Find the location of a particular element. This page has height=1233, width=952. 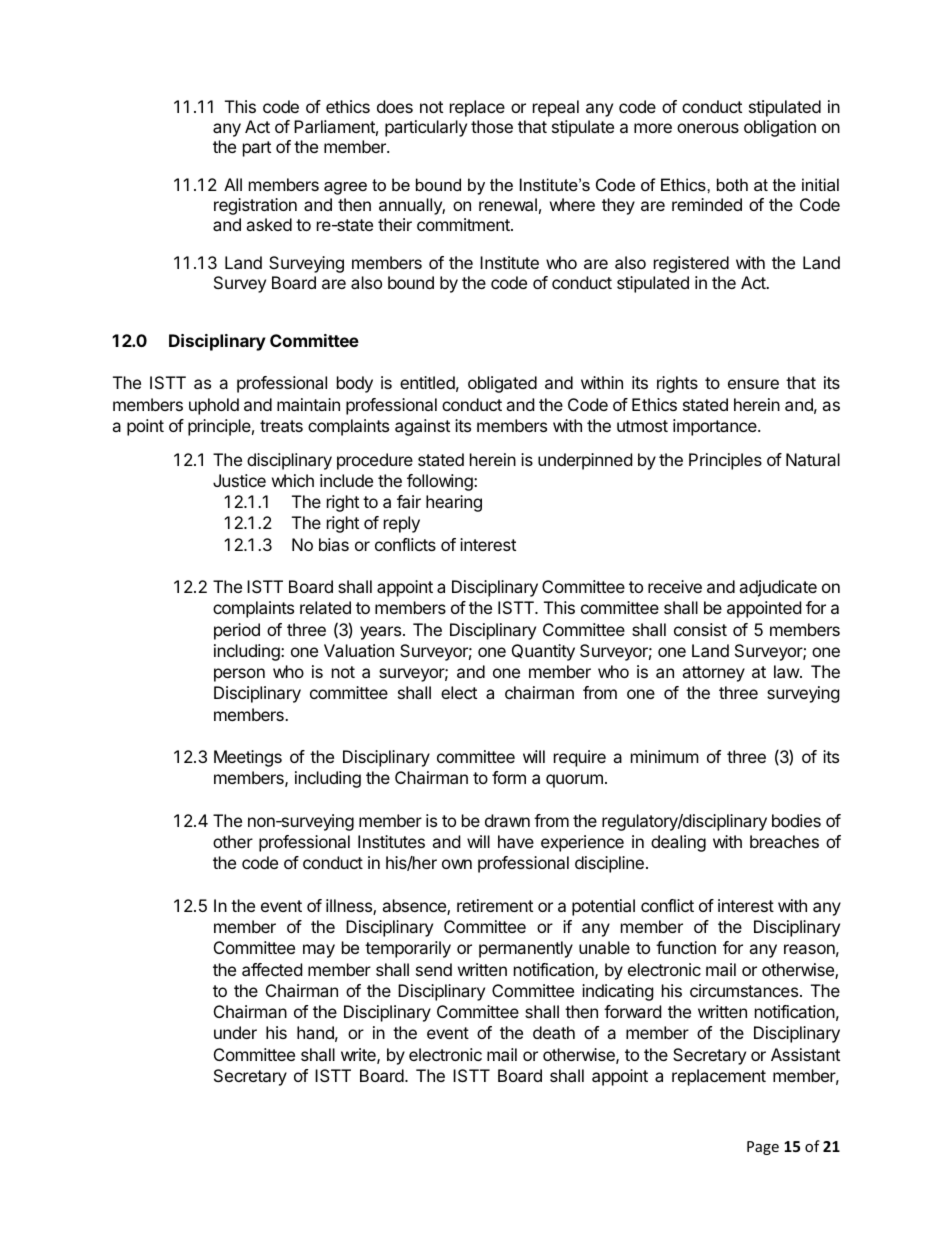

obligation is located at coordinates (780, 128).
